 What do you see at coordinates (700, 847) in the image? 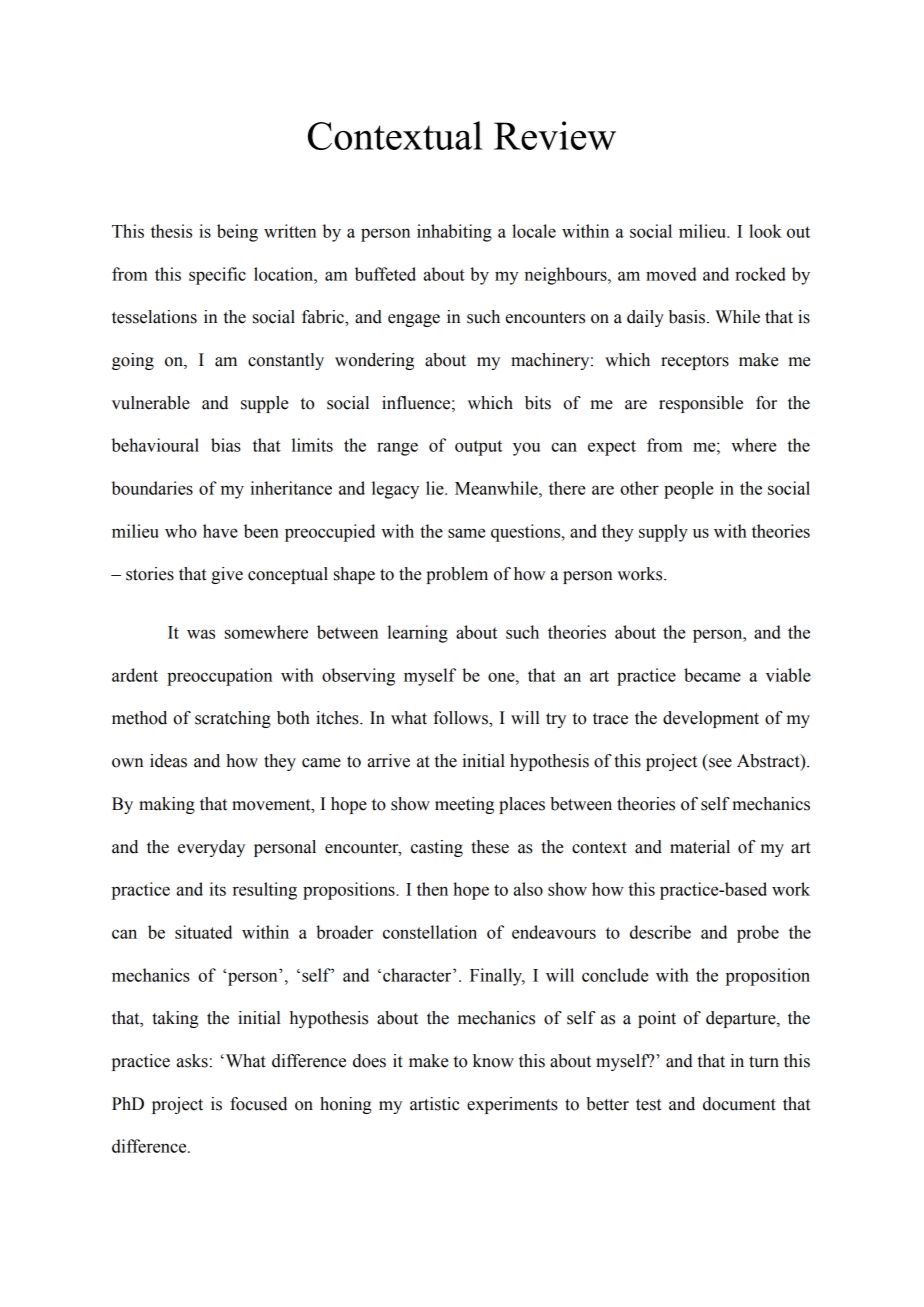
I see `material` at bounding box center [700, 847].
